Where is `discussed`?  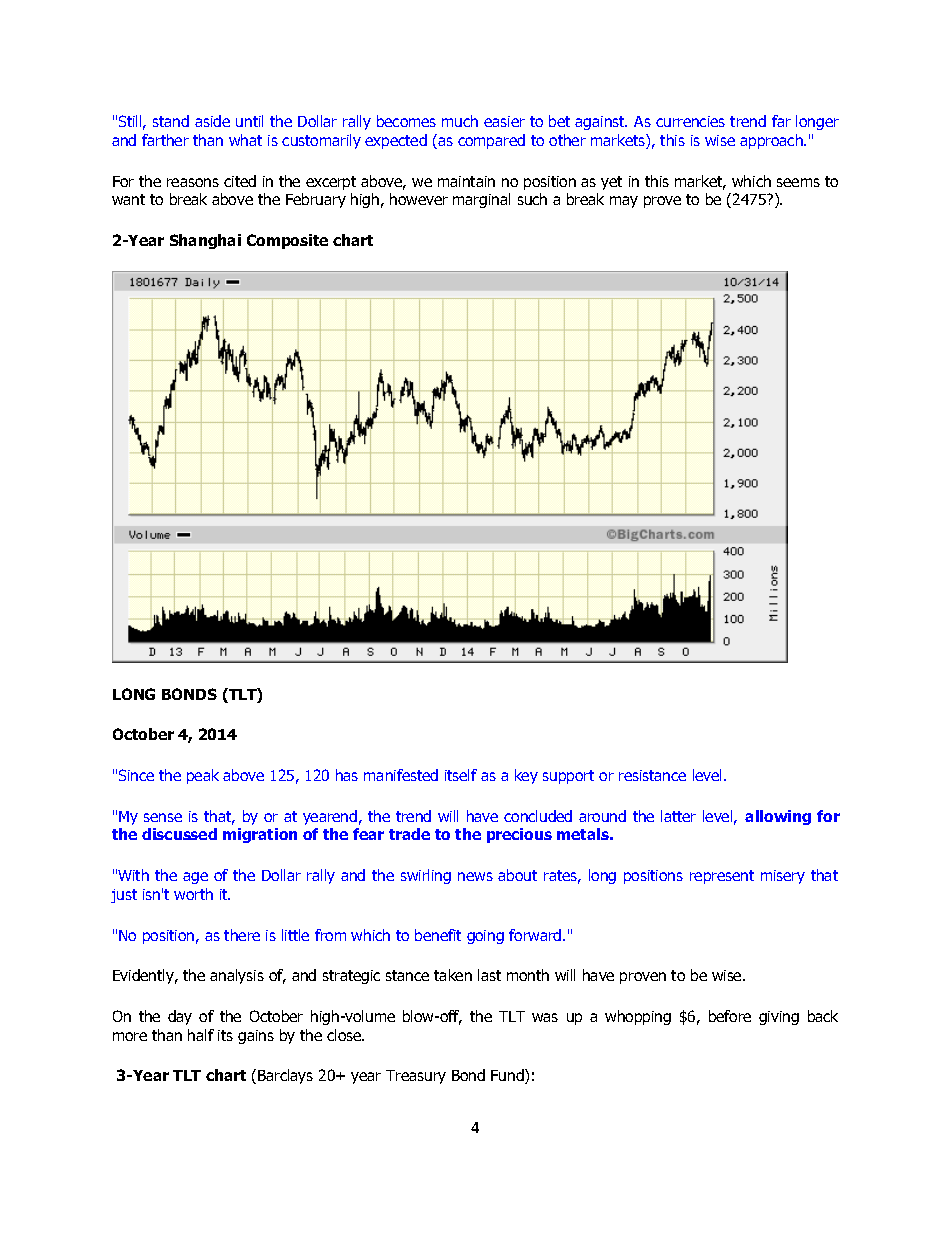
discussed is located at coordinates (179, 834).
